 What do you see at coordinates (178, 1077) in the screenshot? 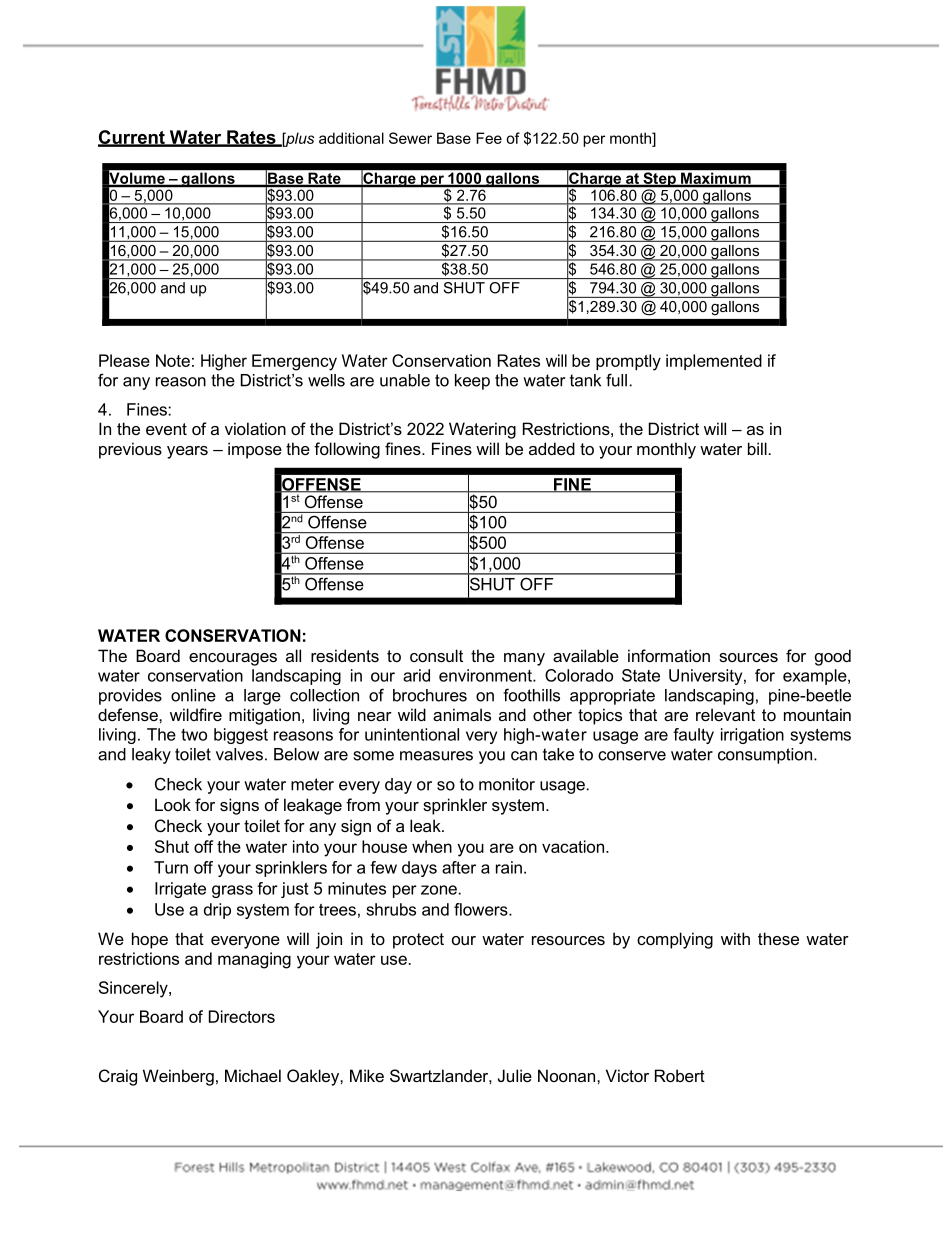
I see `Weinberg` at bounding box center [178, 1077].
